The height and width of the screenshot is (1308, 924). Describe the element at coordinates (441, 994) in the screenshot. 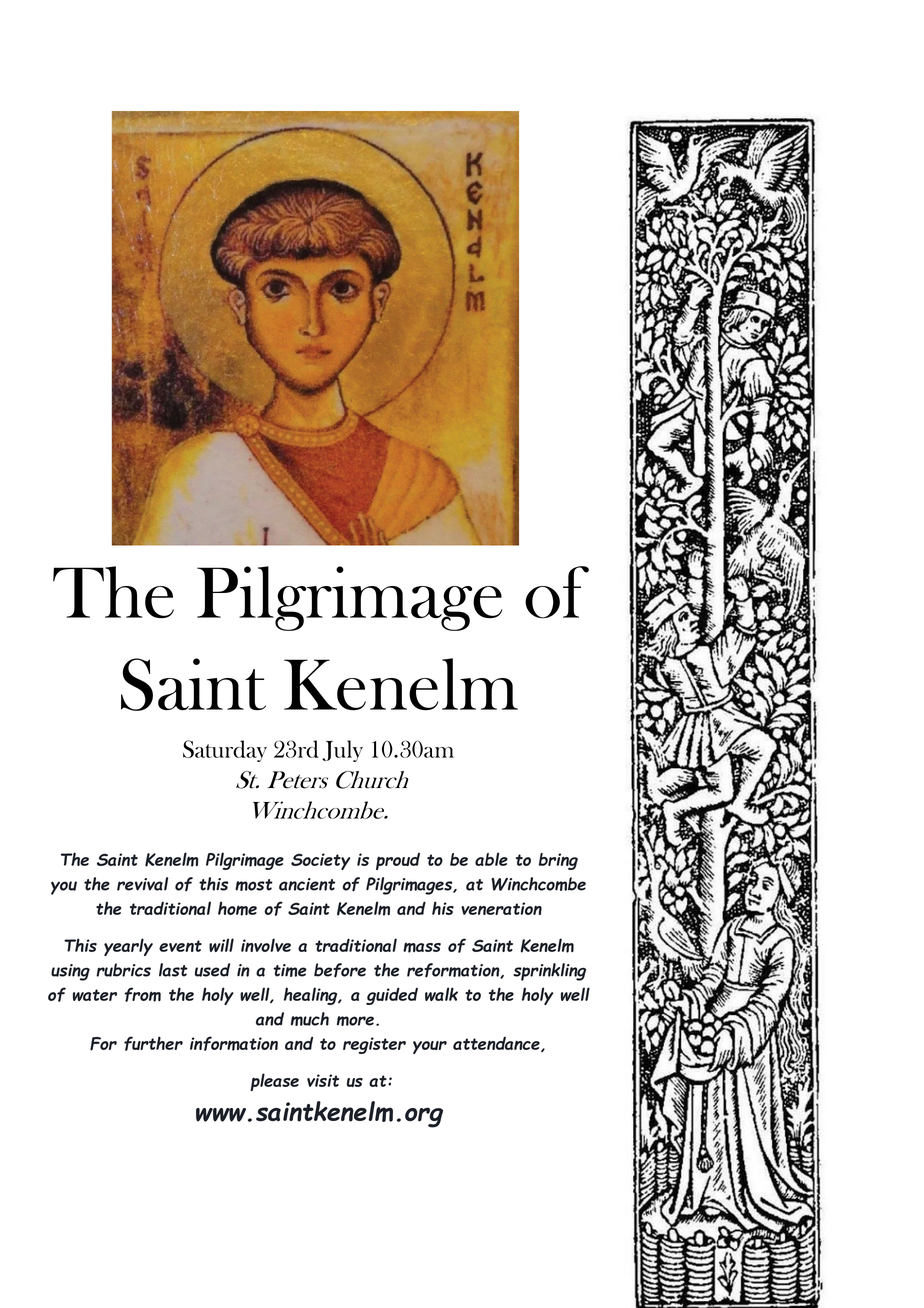

I see `walk` at that location.
